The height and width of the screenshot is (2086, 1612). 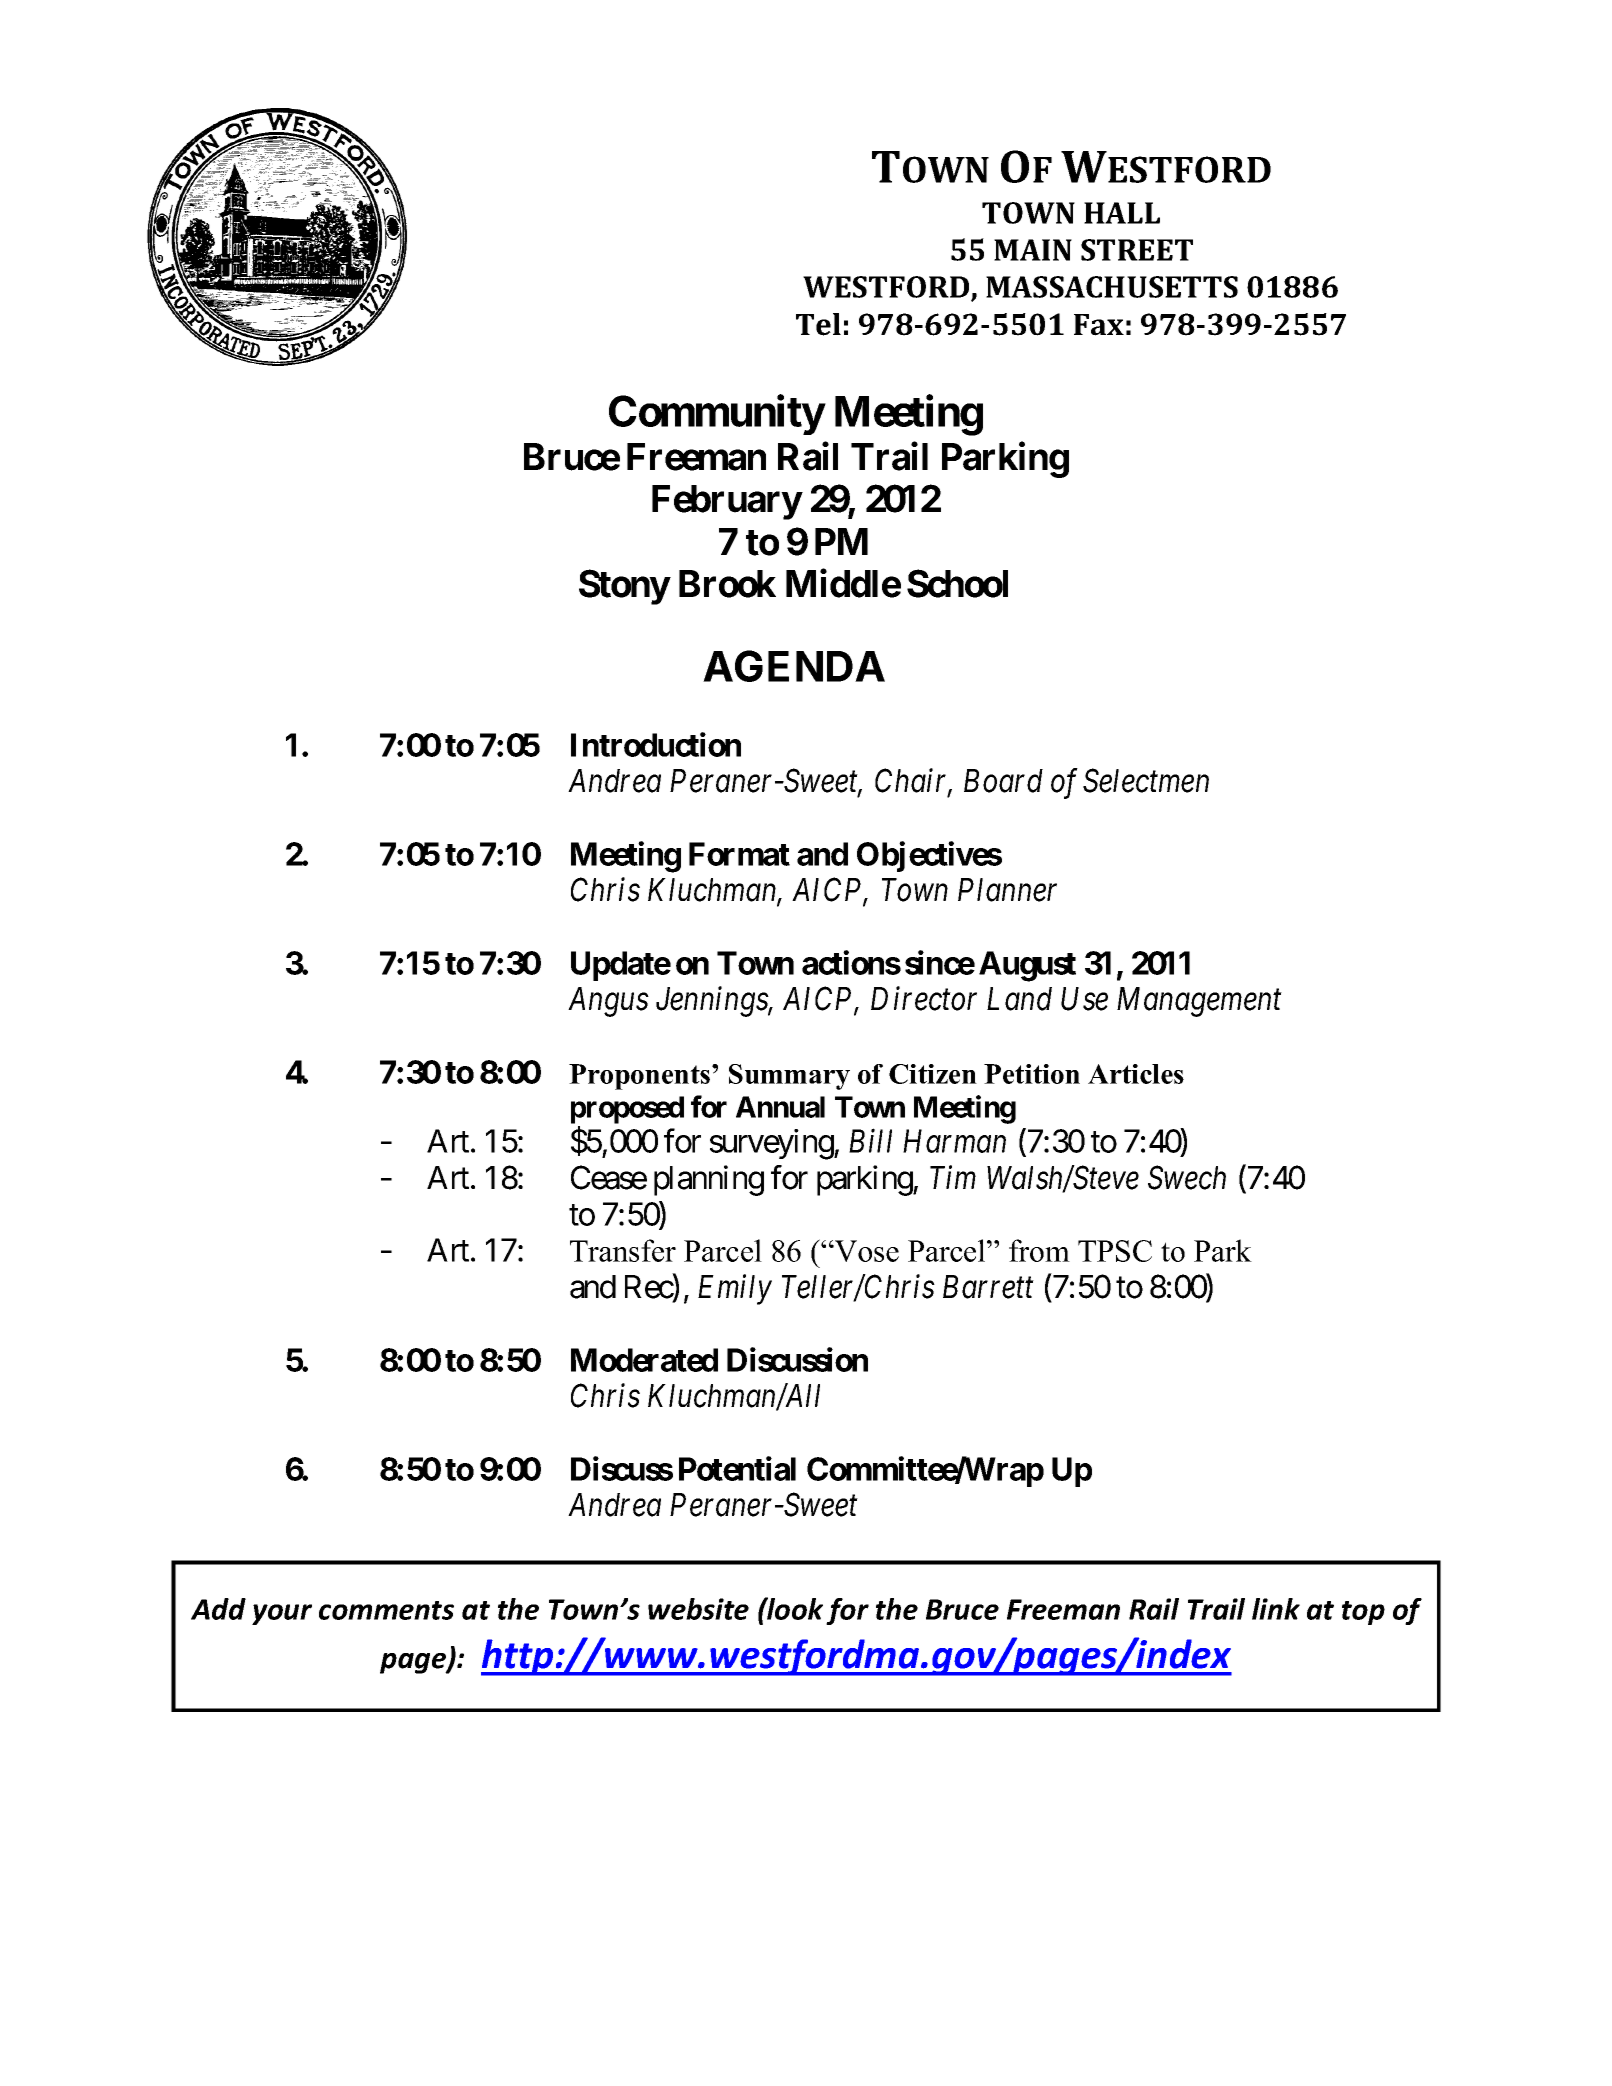 What do you see at coordinates (624, 587) in the screenshot?
I see `Stony` at bounding box center [624, 587].
